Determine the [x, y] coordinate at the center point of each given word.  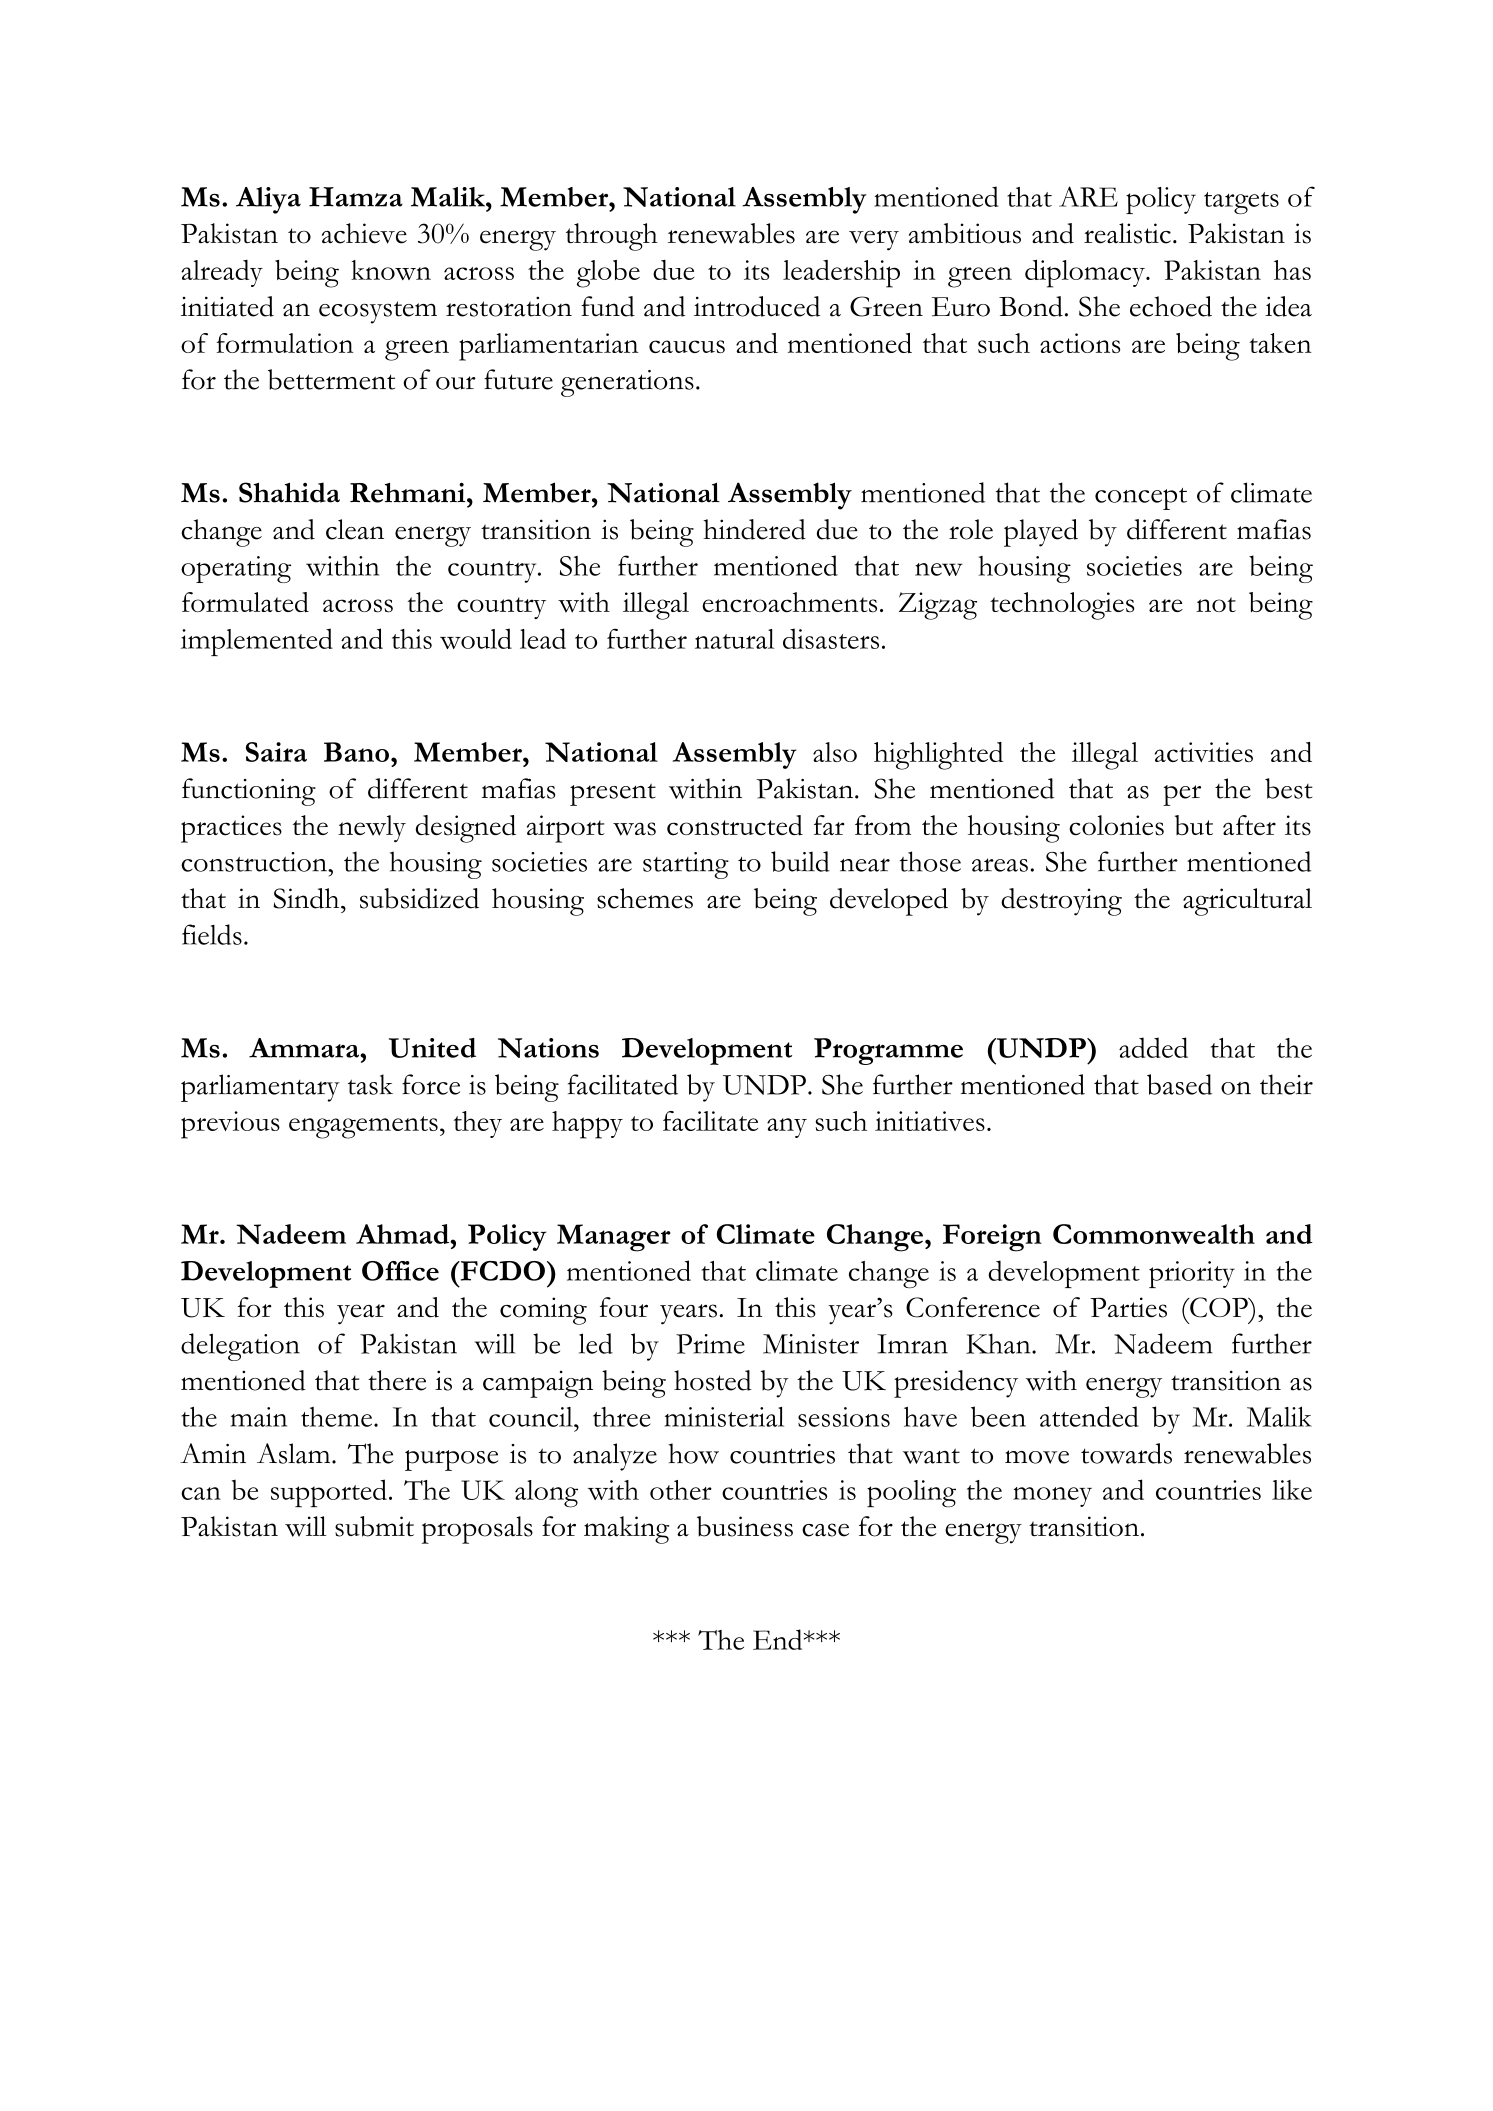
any [787, 1128]
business [745, 1526]
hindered [754, 529]
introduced [757, 306]
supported [329, 1493]
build [800, 861]
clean [355, 529]
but [1194, 825]
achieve [364, 233]
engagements [363, 1127]
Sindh [307, 898]
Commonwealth [1154, 1234]
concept [1141, 499]
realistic [1127, 233]
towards [1126, 1453]
